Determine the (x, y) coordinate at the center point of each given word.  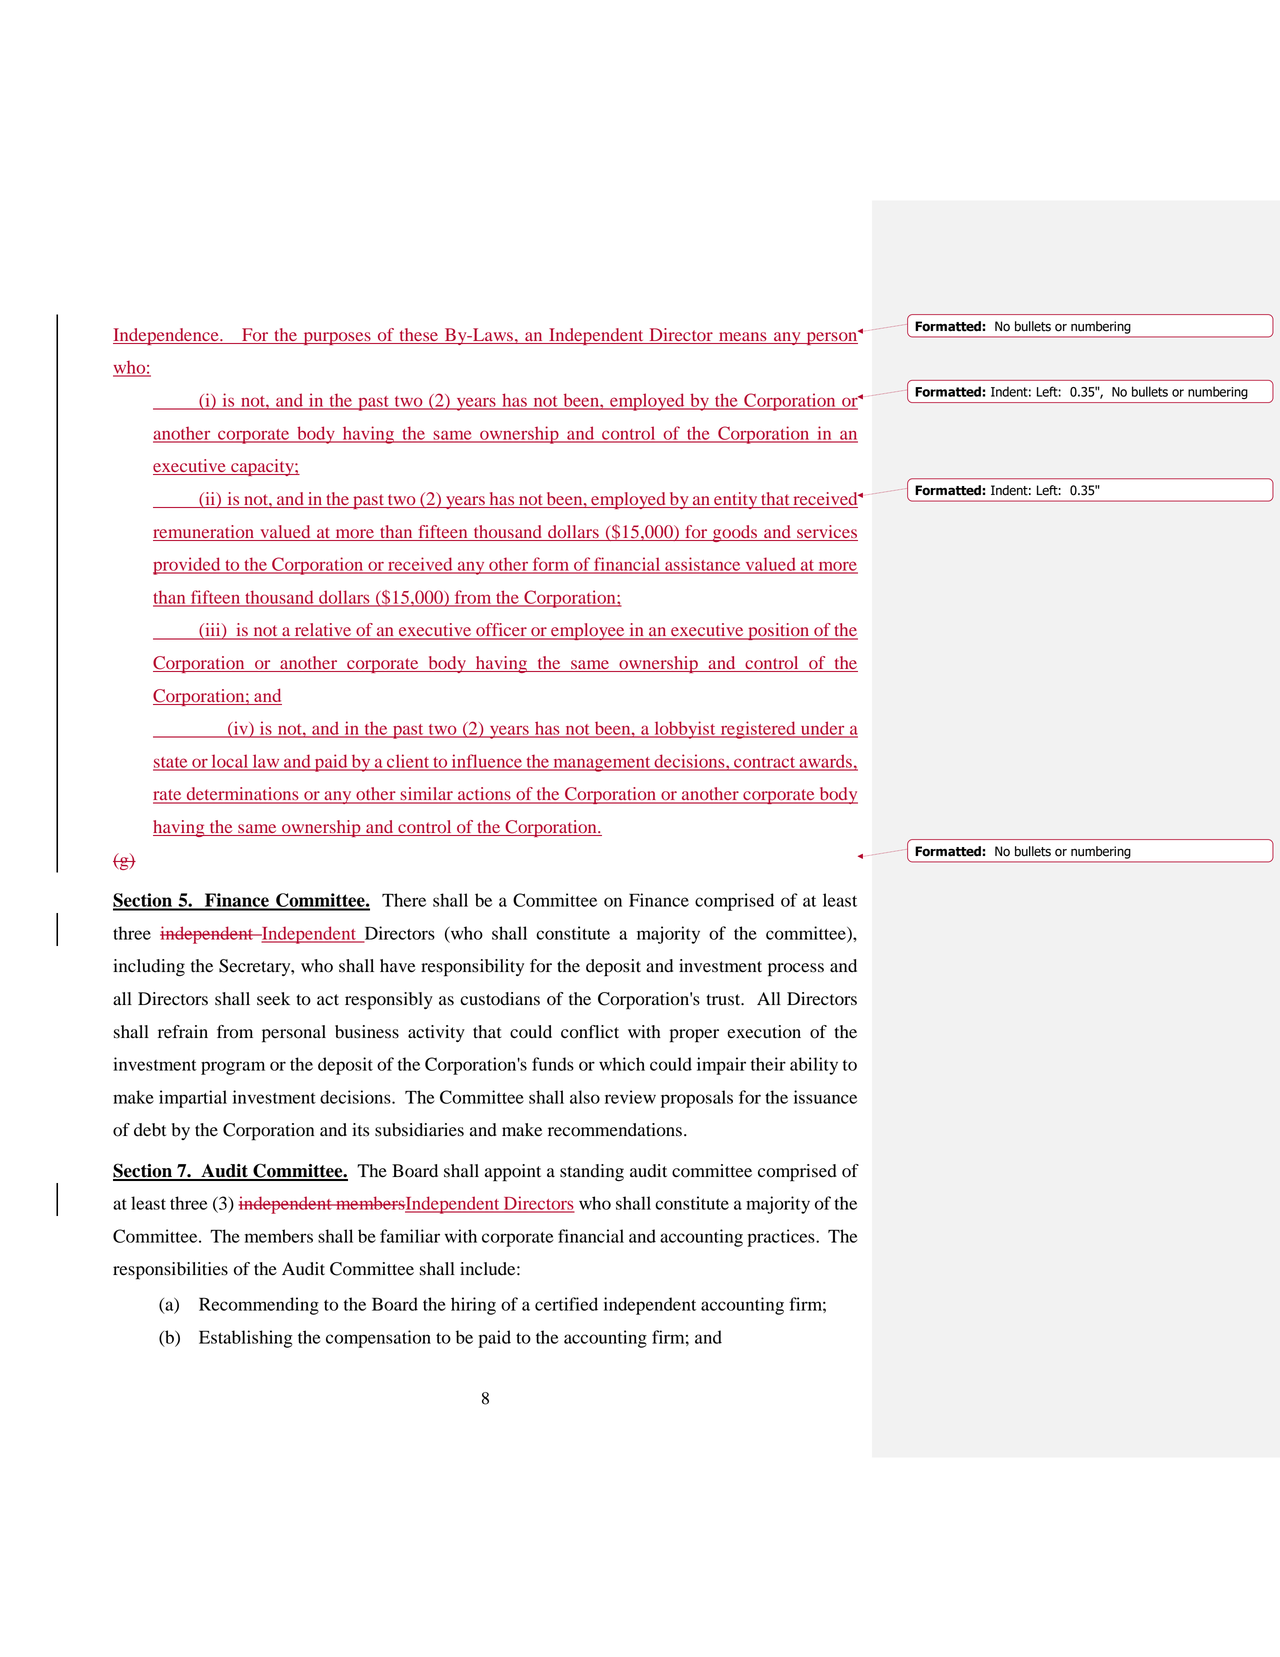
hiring (473, 1306)
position (779, 631)
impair (721, 1066)
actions (484, 795)
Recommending (259, 1306)
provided (188, 566)
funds (553, 1064)
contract (765, 763)
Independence (167, 336)
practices (782, 1238)
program (233, 1068)
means (743, 338)
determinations (242, 795)
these (418, 336)
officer (501, 631)
